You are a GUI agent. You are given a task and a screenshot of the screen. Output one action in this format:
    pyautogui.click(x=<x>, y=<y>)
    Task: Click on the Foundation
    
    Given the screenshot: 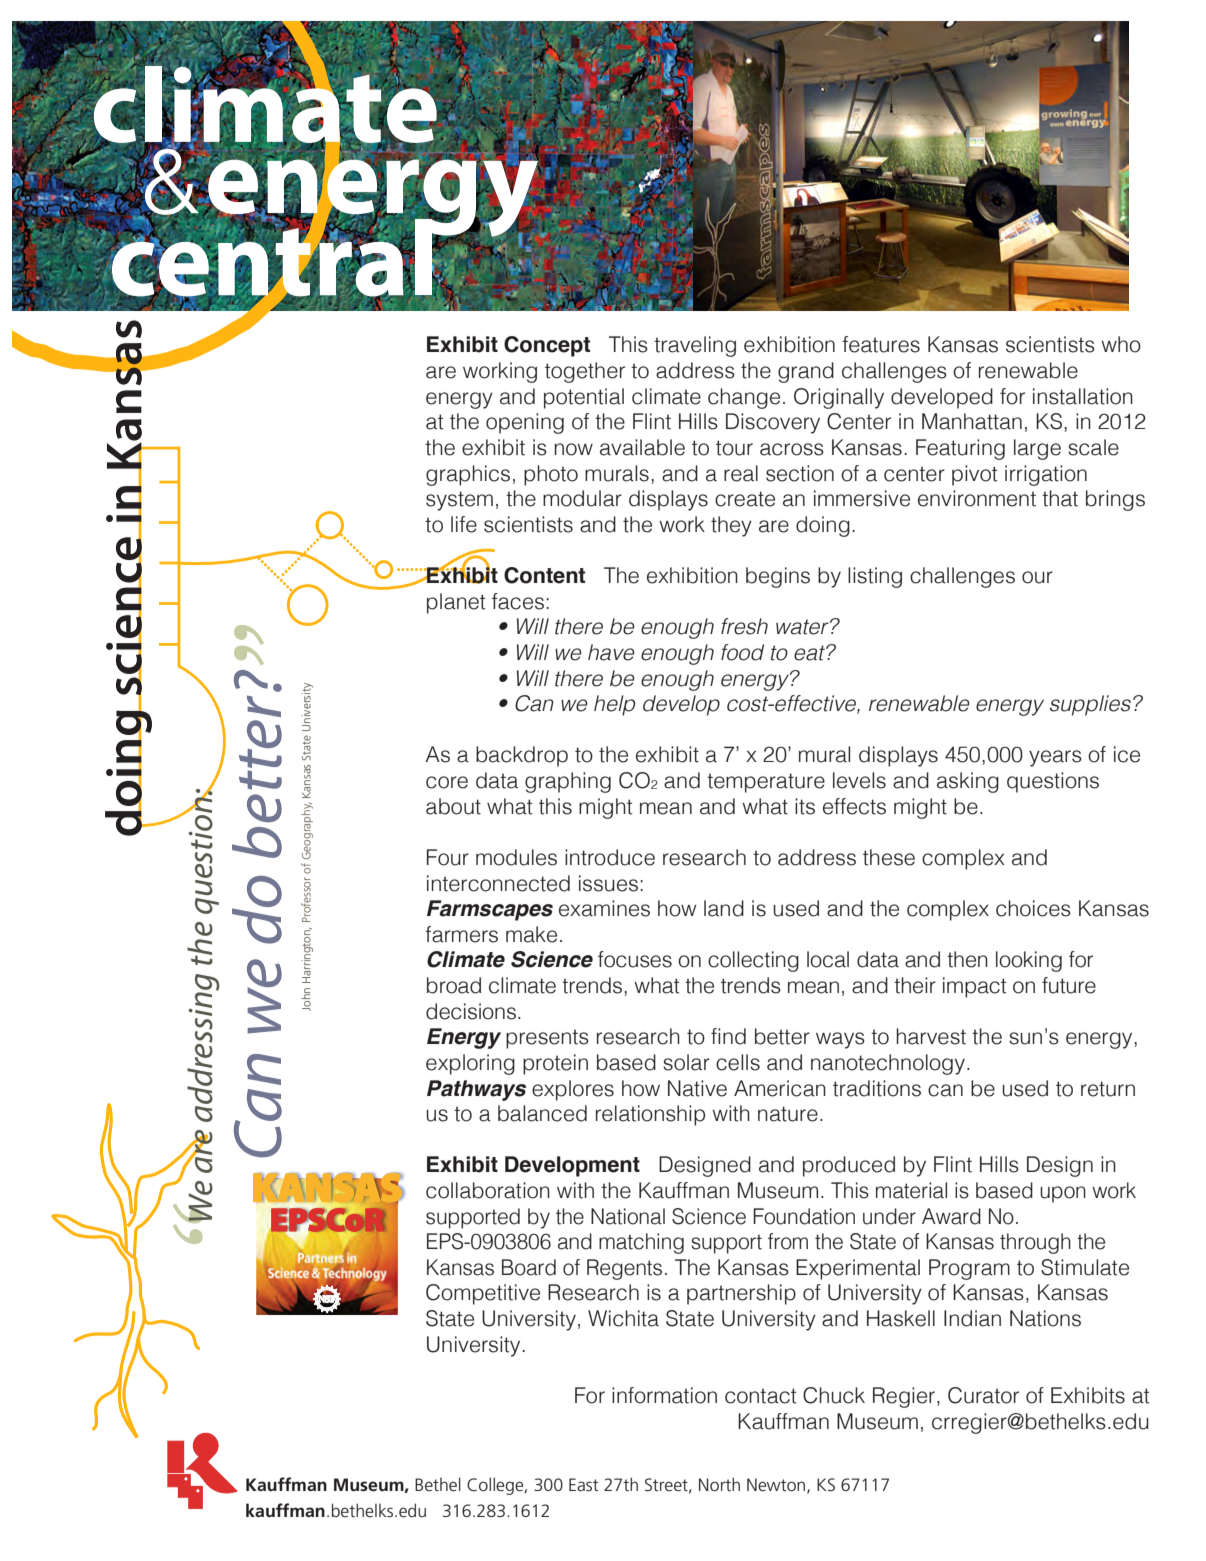 What is the action you would take?
    pyautogui.click(x=804, y=1216)
